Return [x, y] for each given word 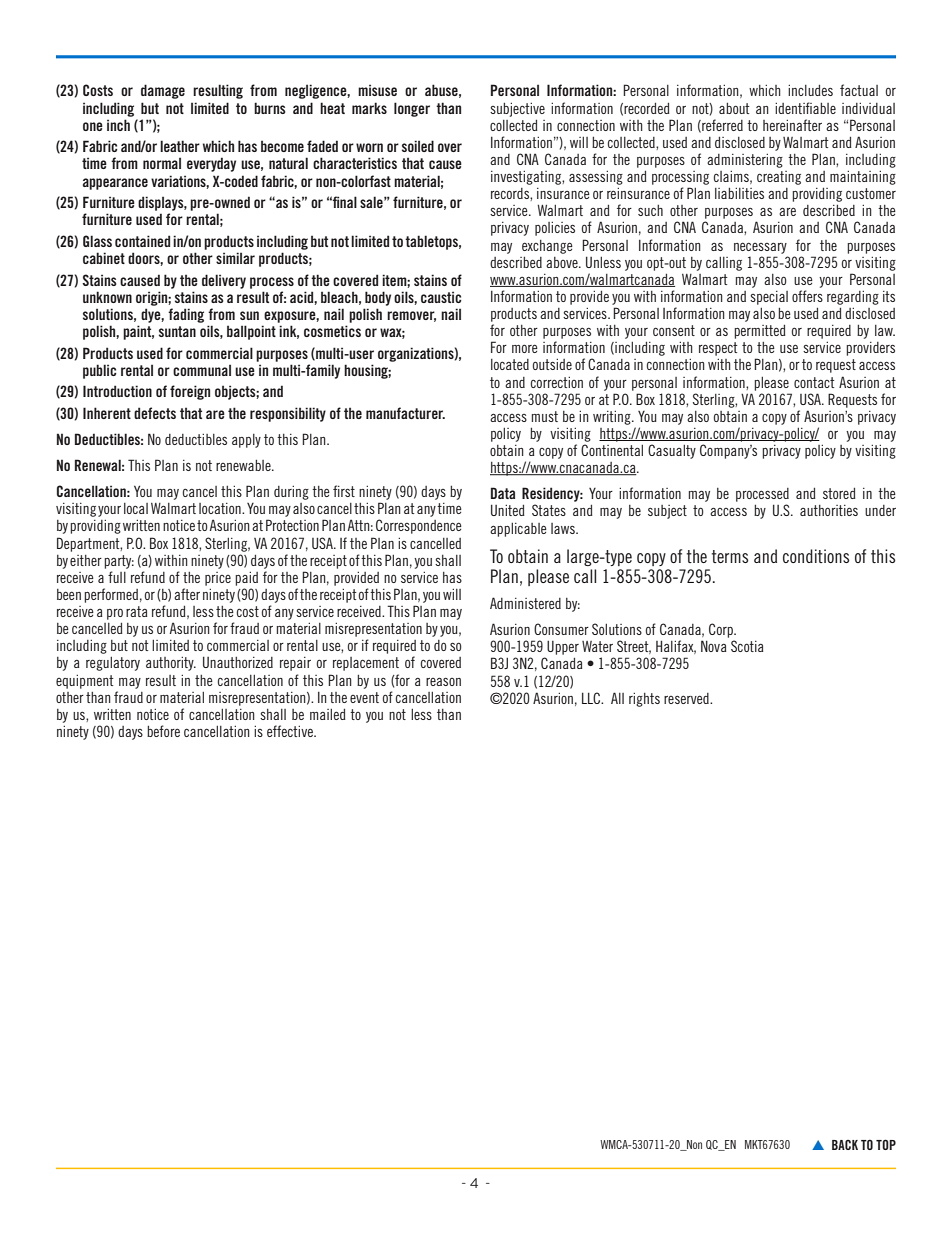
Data [503, 493]
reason [443, 682]
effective [291, 731]
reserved [687, 698]
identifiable [805, 108]
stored [839, 493]
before [163, 731]
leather [180, 146]
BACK [845, 1145]
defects [155, 413]
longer [412, 109]
